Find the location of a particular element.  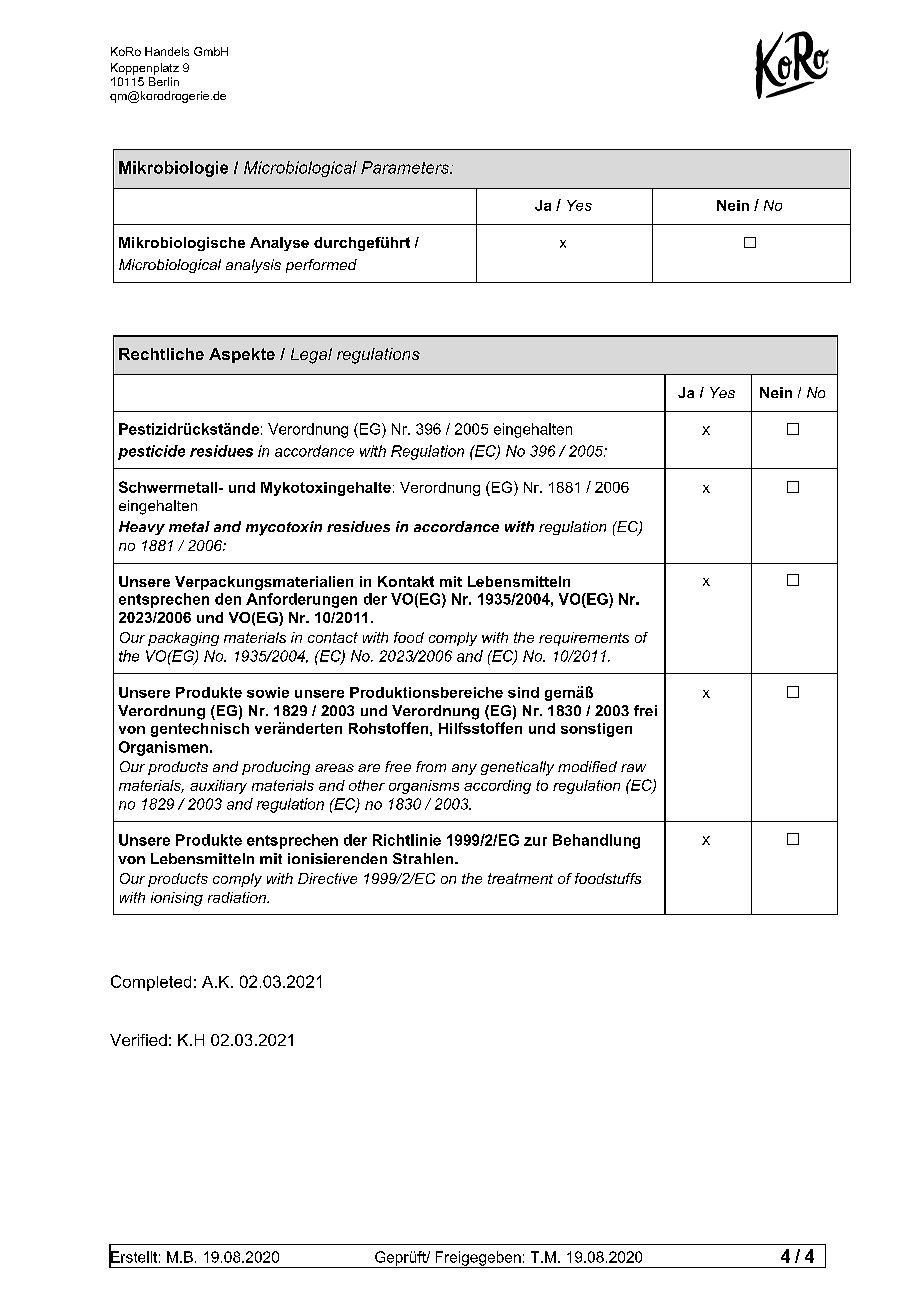

Directive is located at coordinates (327, 878).
